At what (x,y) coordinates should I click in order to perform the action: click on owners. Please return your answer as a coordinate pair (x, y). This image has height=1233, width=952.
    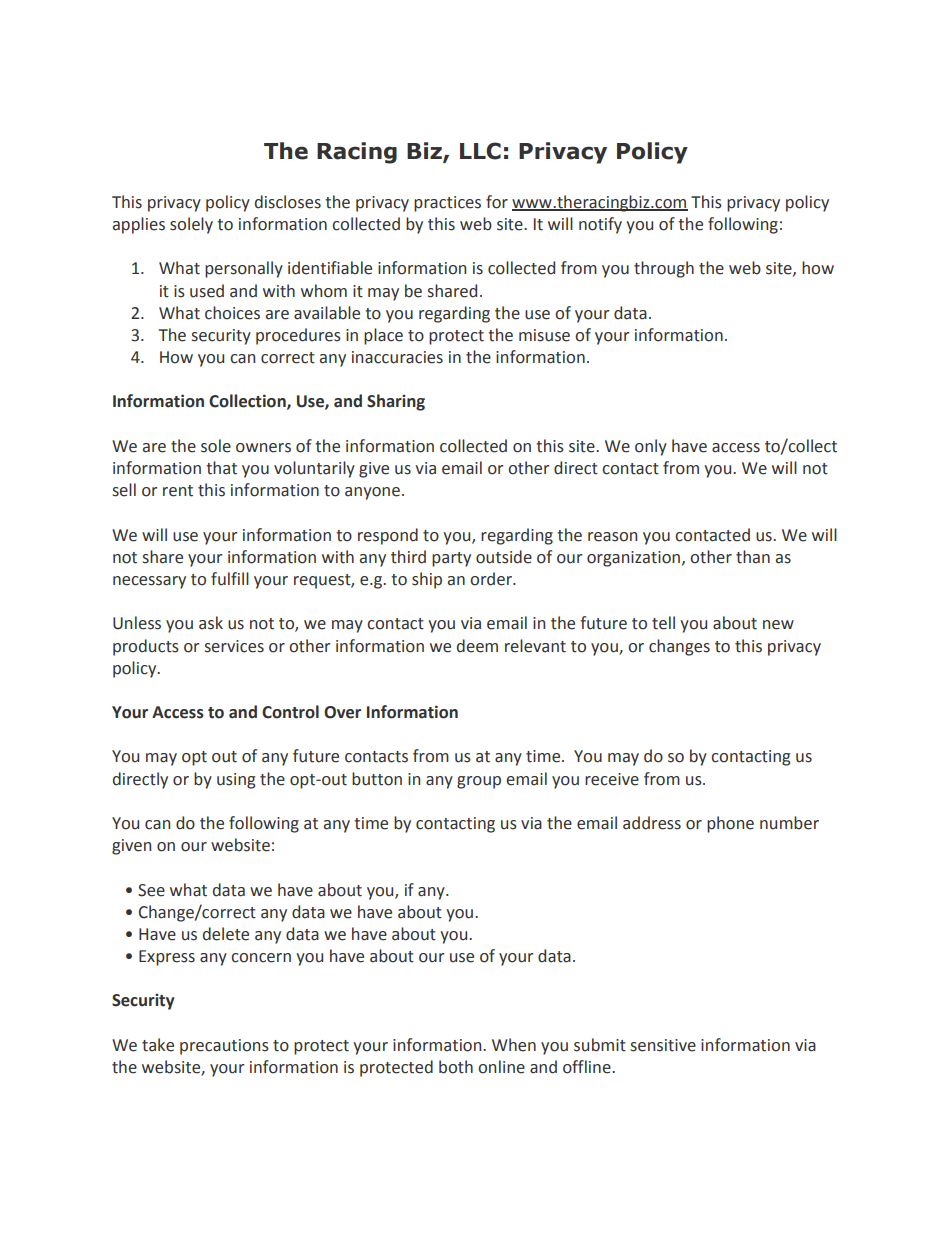
    Looking at the image, I should click on (263, 448).
